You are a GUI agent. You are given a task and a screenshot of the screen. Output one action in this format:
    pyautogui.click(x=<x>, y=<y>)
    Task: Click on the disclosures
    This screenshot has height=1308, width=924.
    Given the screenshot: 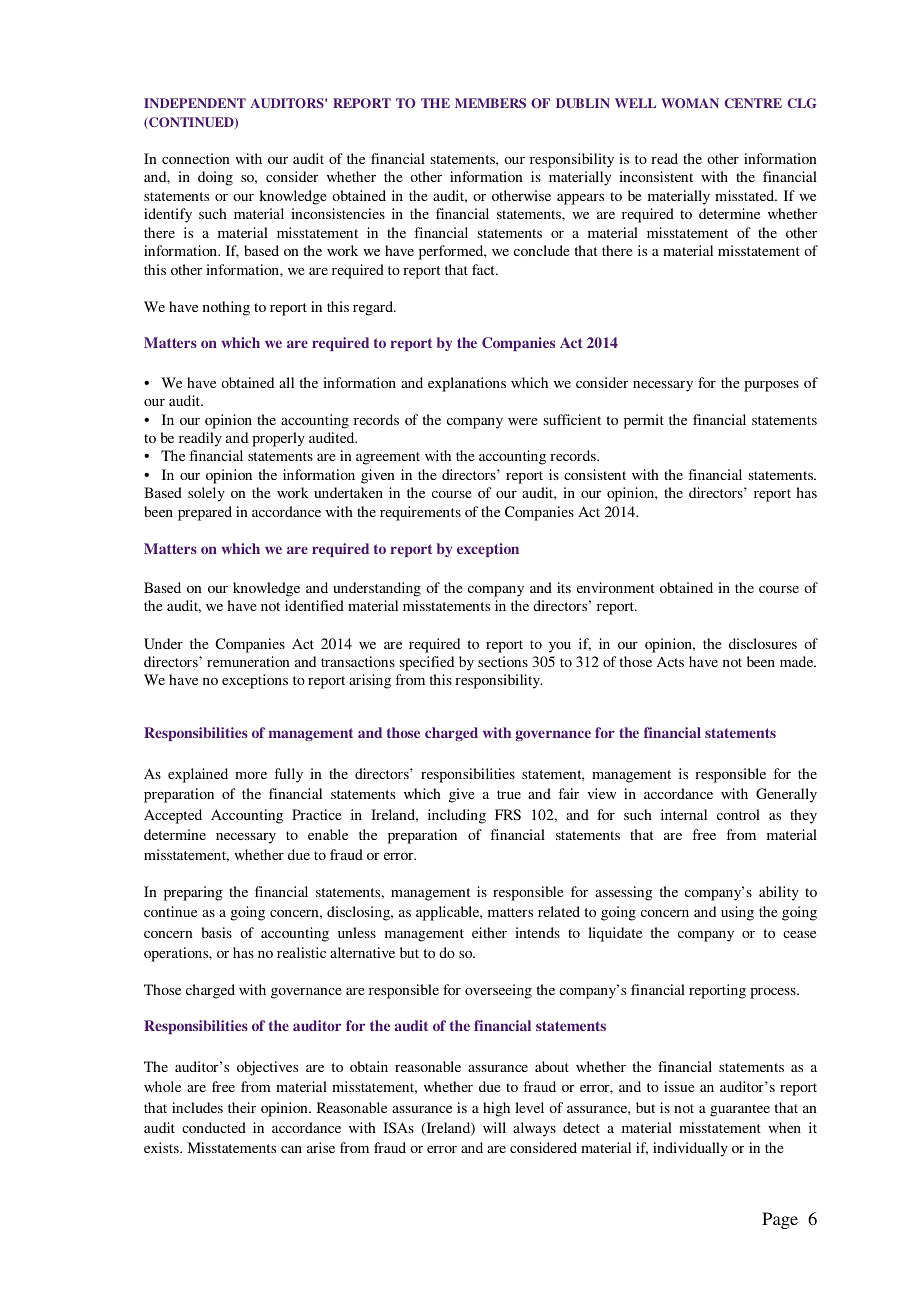 What is the action you would take?
    pyautogui.click(x=763, y=643)
